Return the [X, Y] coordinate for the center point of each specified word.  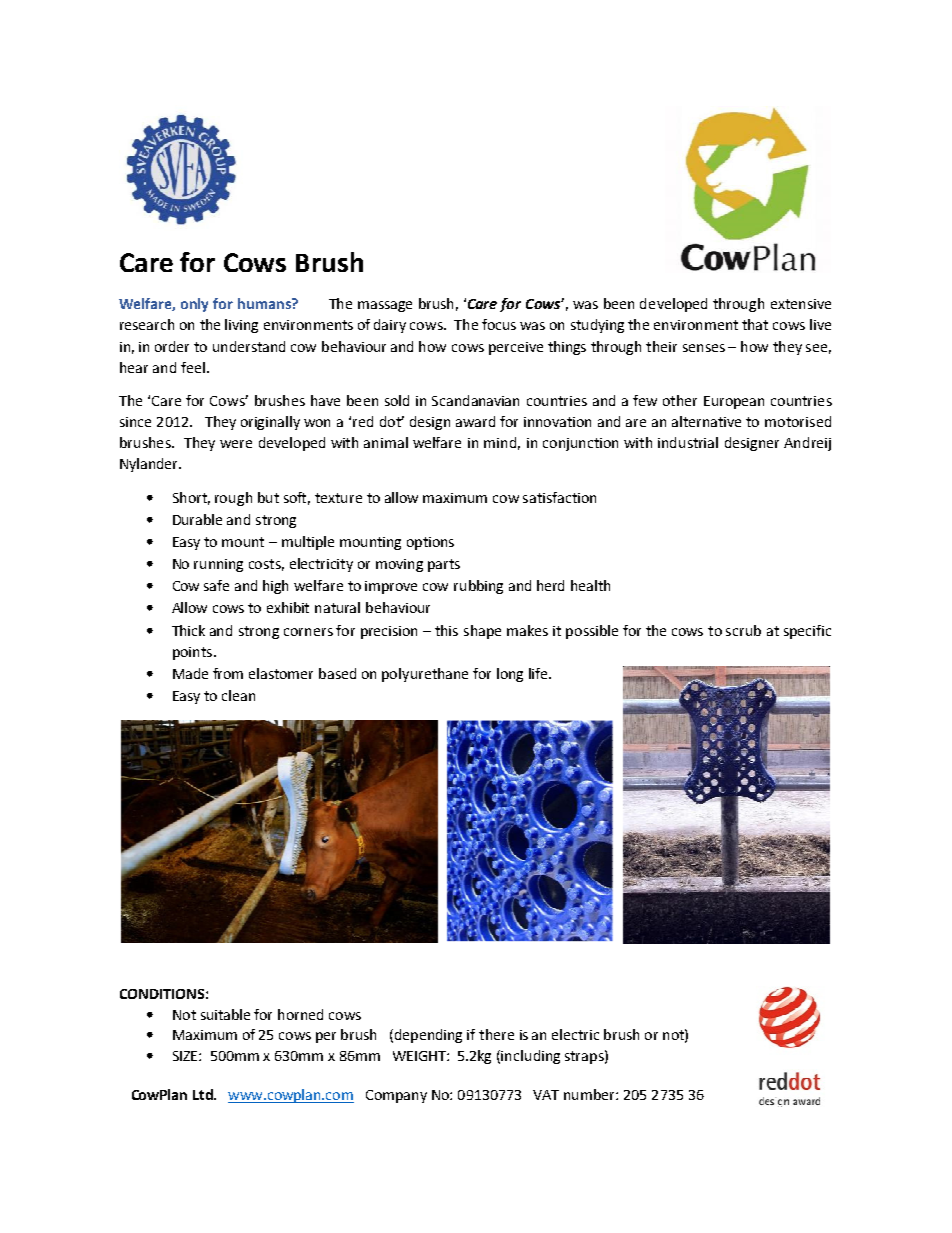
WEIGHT [420, 1056]
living [241, 326]
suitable [225, 1014]
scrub [743, 630]
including [530, 1057]
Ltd [204, 1094]
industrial [688, 442]
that [755, 324]
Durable [197, 519]
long [510, 675]
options [430, 543]
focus [499, 324]
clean [238, 695]
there [496, 1034]
